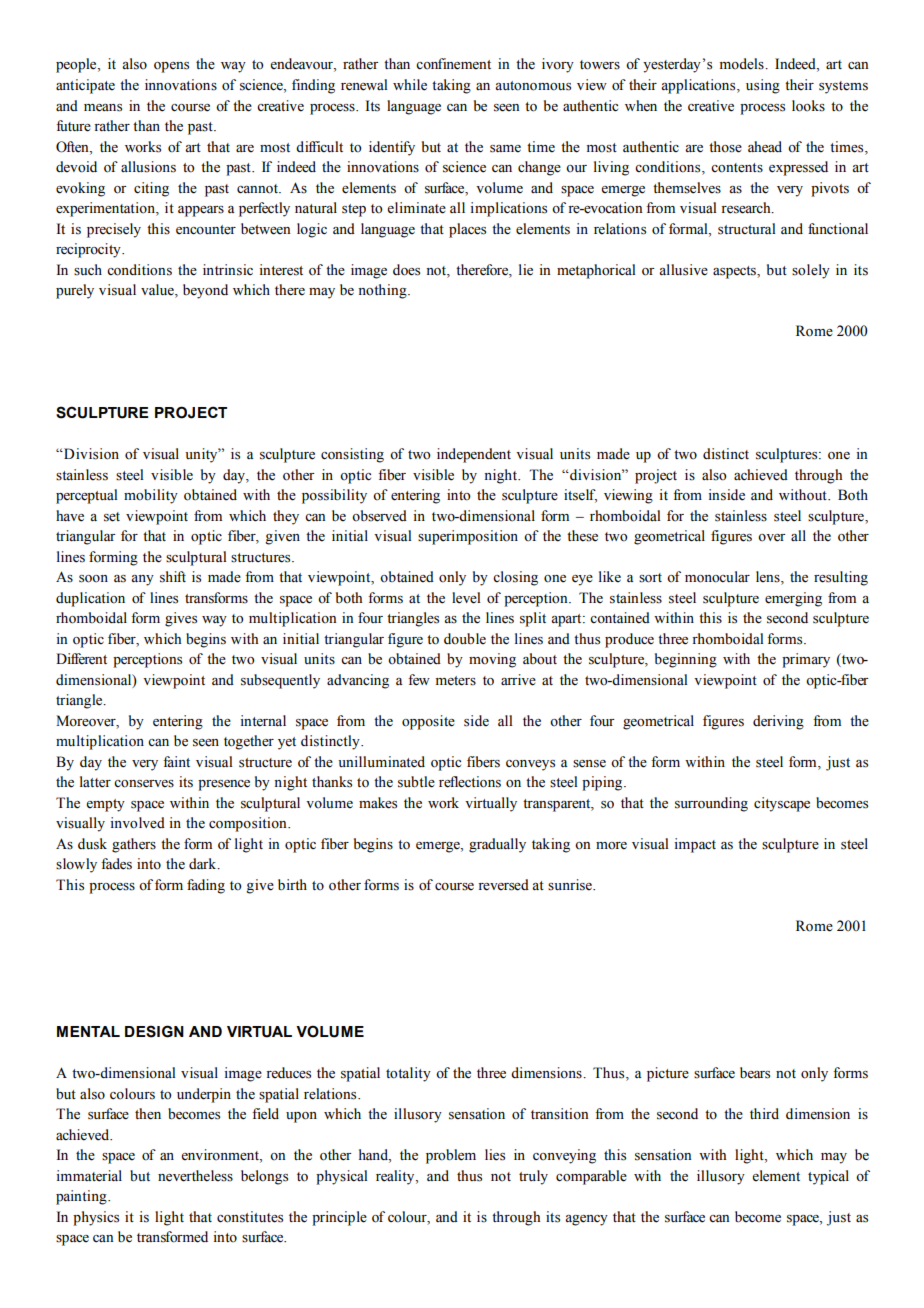  Describe the element at coordinates (154, 1031) in the screenshot. I see `DESIGN` at that location.
